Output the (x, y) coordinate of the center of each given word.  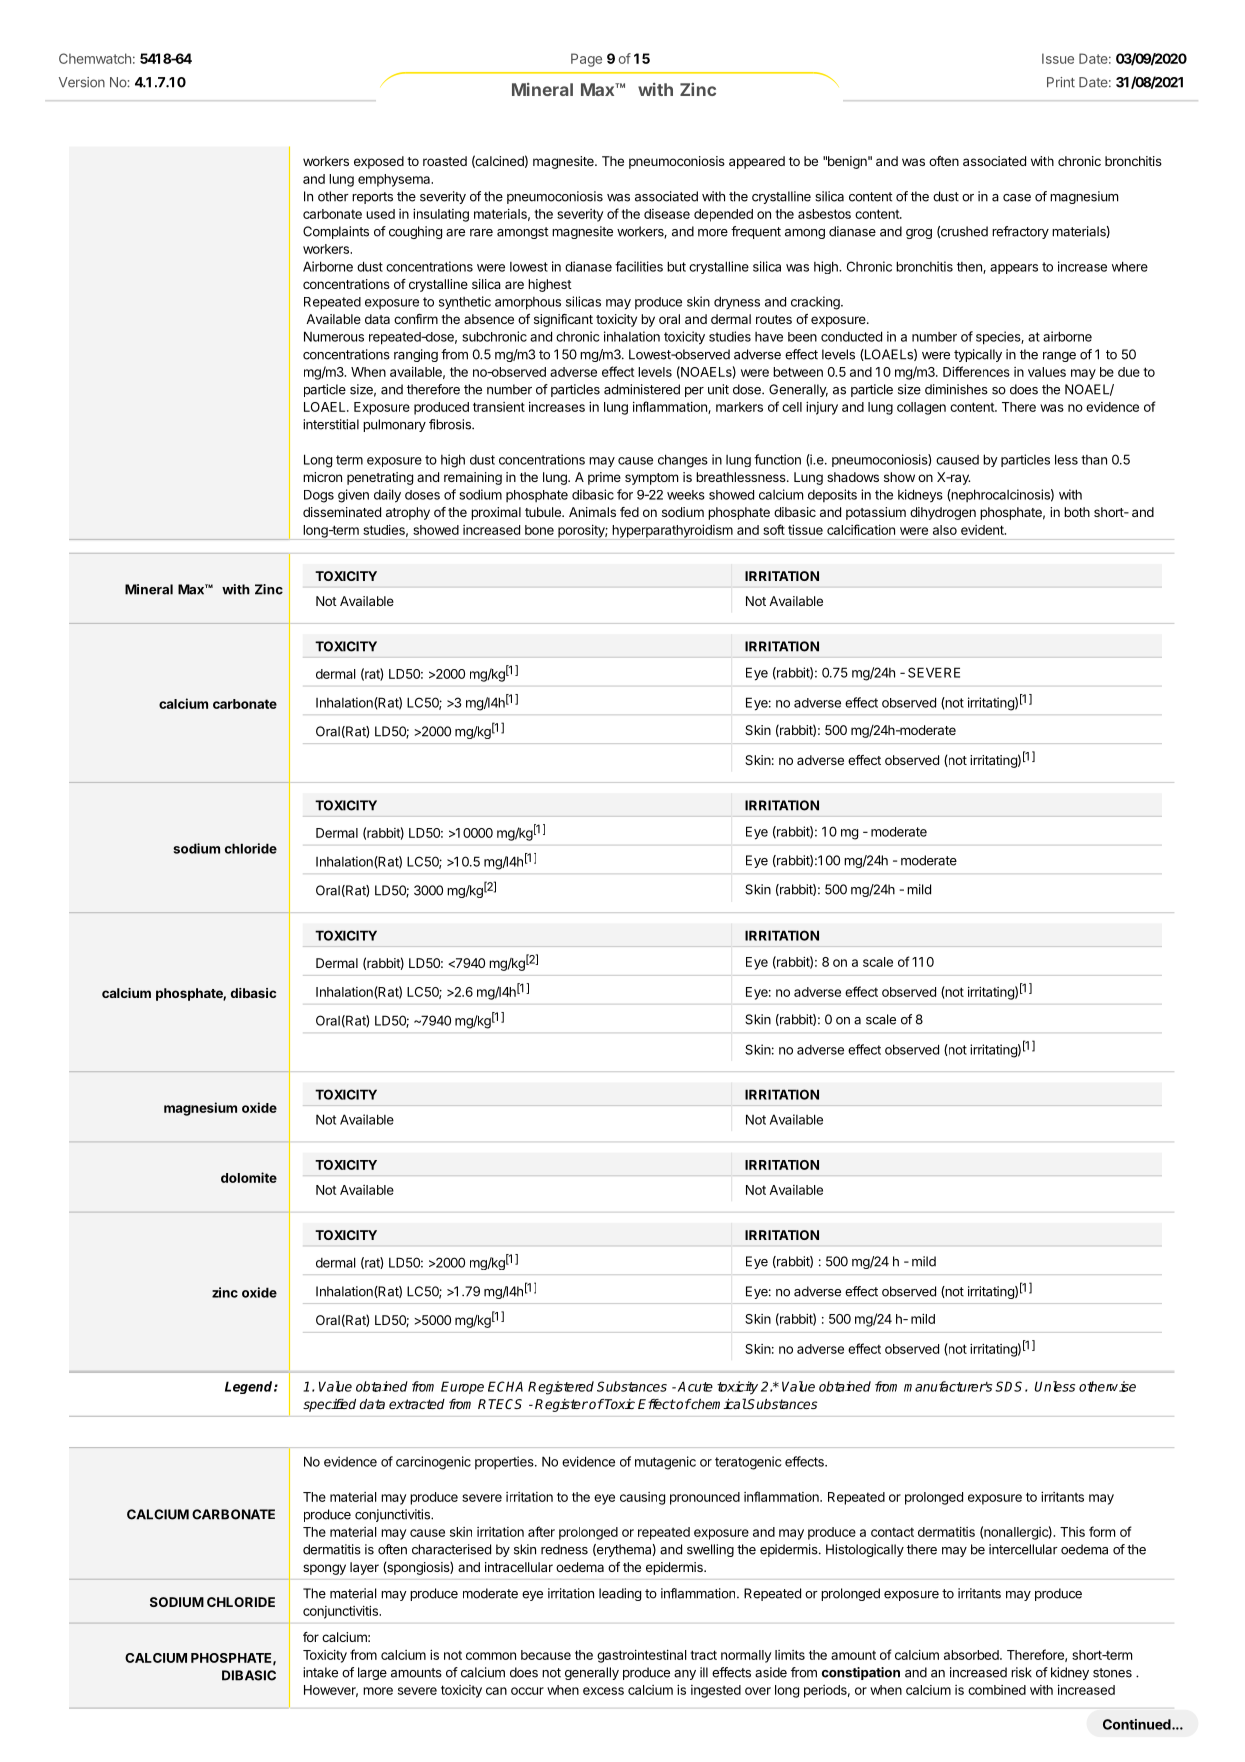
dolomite (249, 1177)
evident (983, 530)
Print (1061, 82)
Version (82, 82)
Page (586, 60)
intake (320, 1672)
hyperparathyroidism (672, 532)
